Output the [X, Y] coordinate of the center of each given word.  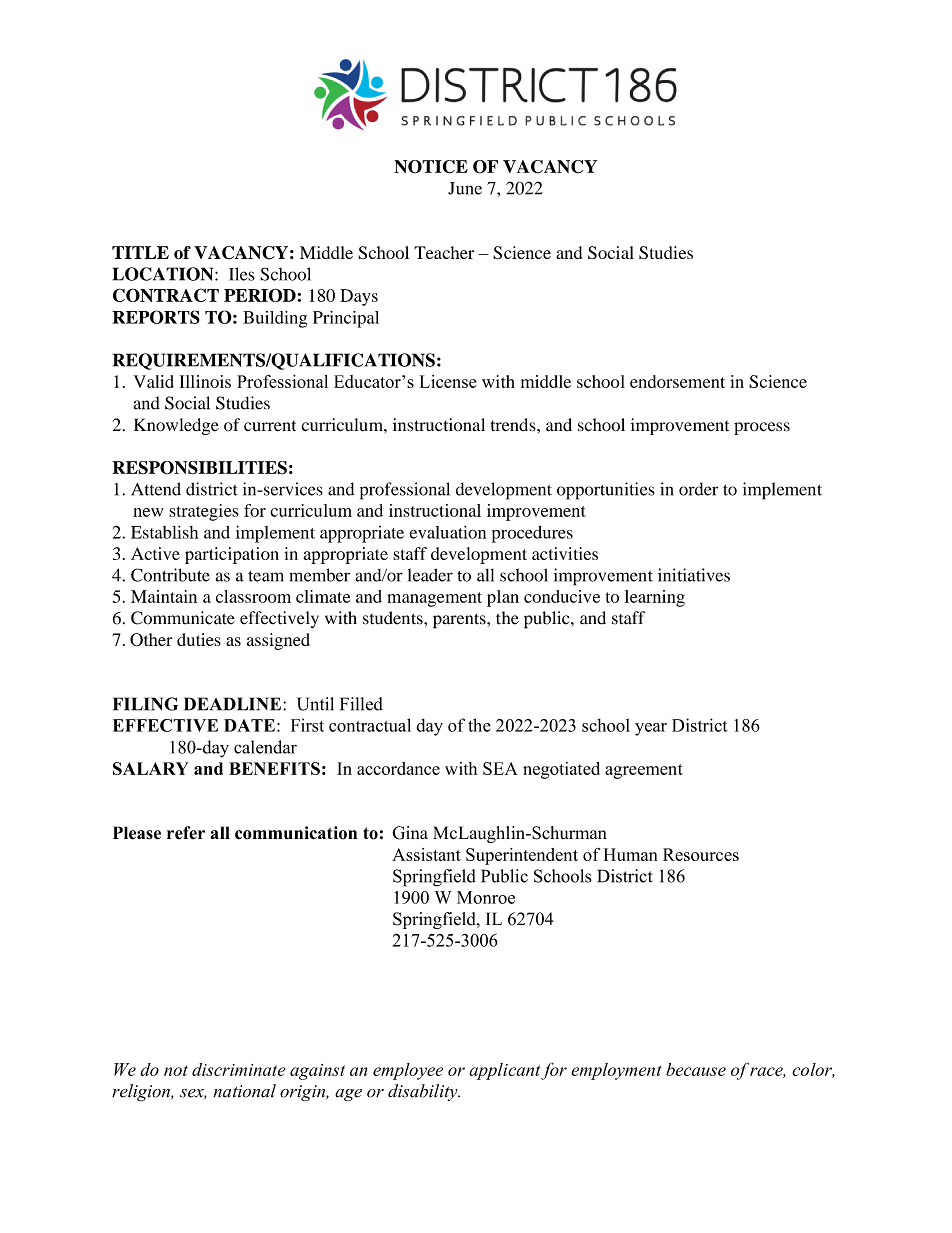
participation [232, 555]
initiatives [694, 575]
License [448, 381]
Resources [701, 854]
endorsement [677, 381]
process [762, 428]
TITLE [140, 252]
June [465, 188]
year [651, 729]
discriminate [238, 1069]
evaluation [448, 532]
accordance [398, 768]
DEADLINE [232, 704]
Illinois [205, 381]
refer [186, 833]
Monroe [486, 897]
